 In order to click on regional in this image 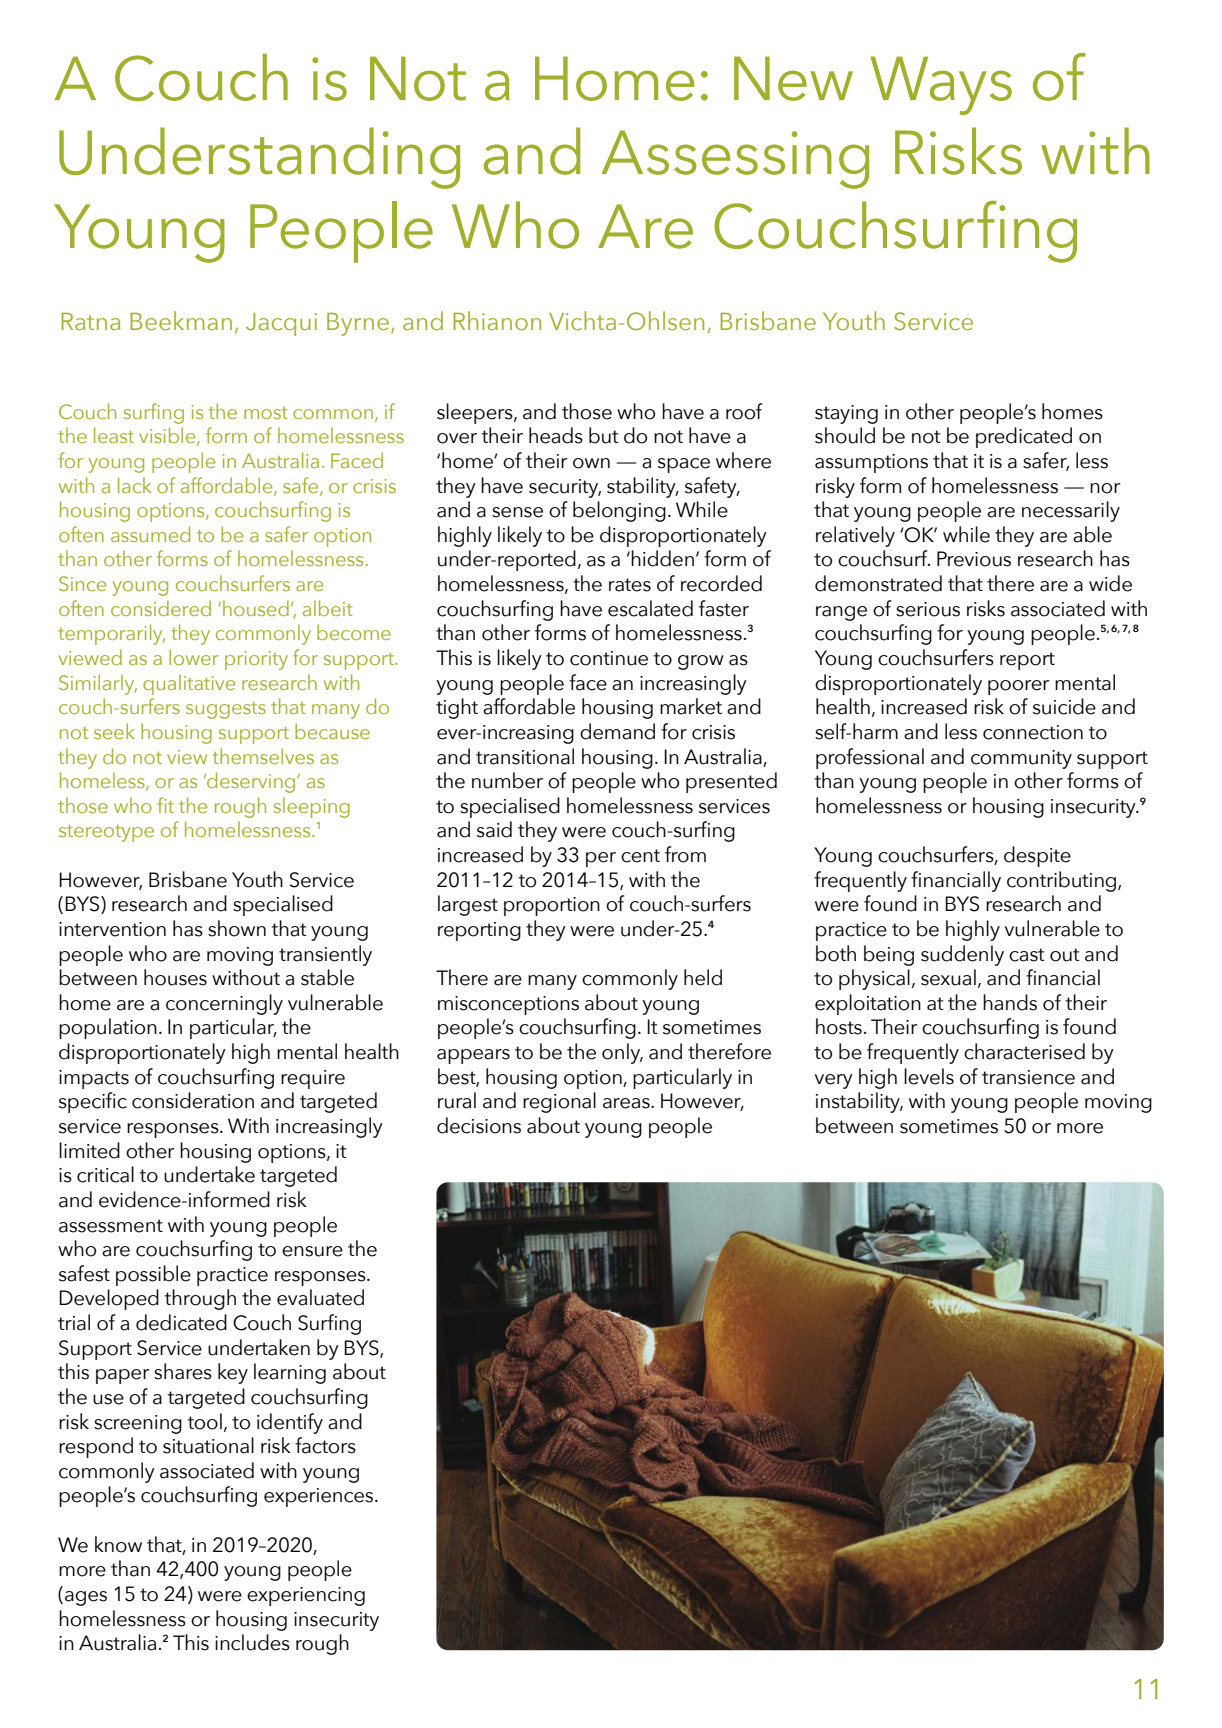, I will do `click(559, 1102)`.
